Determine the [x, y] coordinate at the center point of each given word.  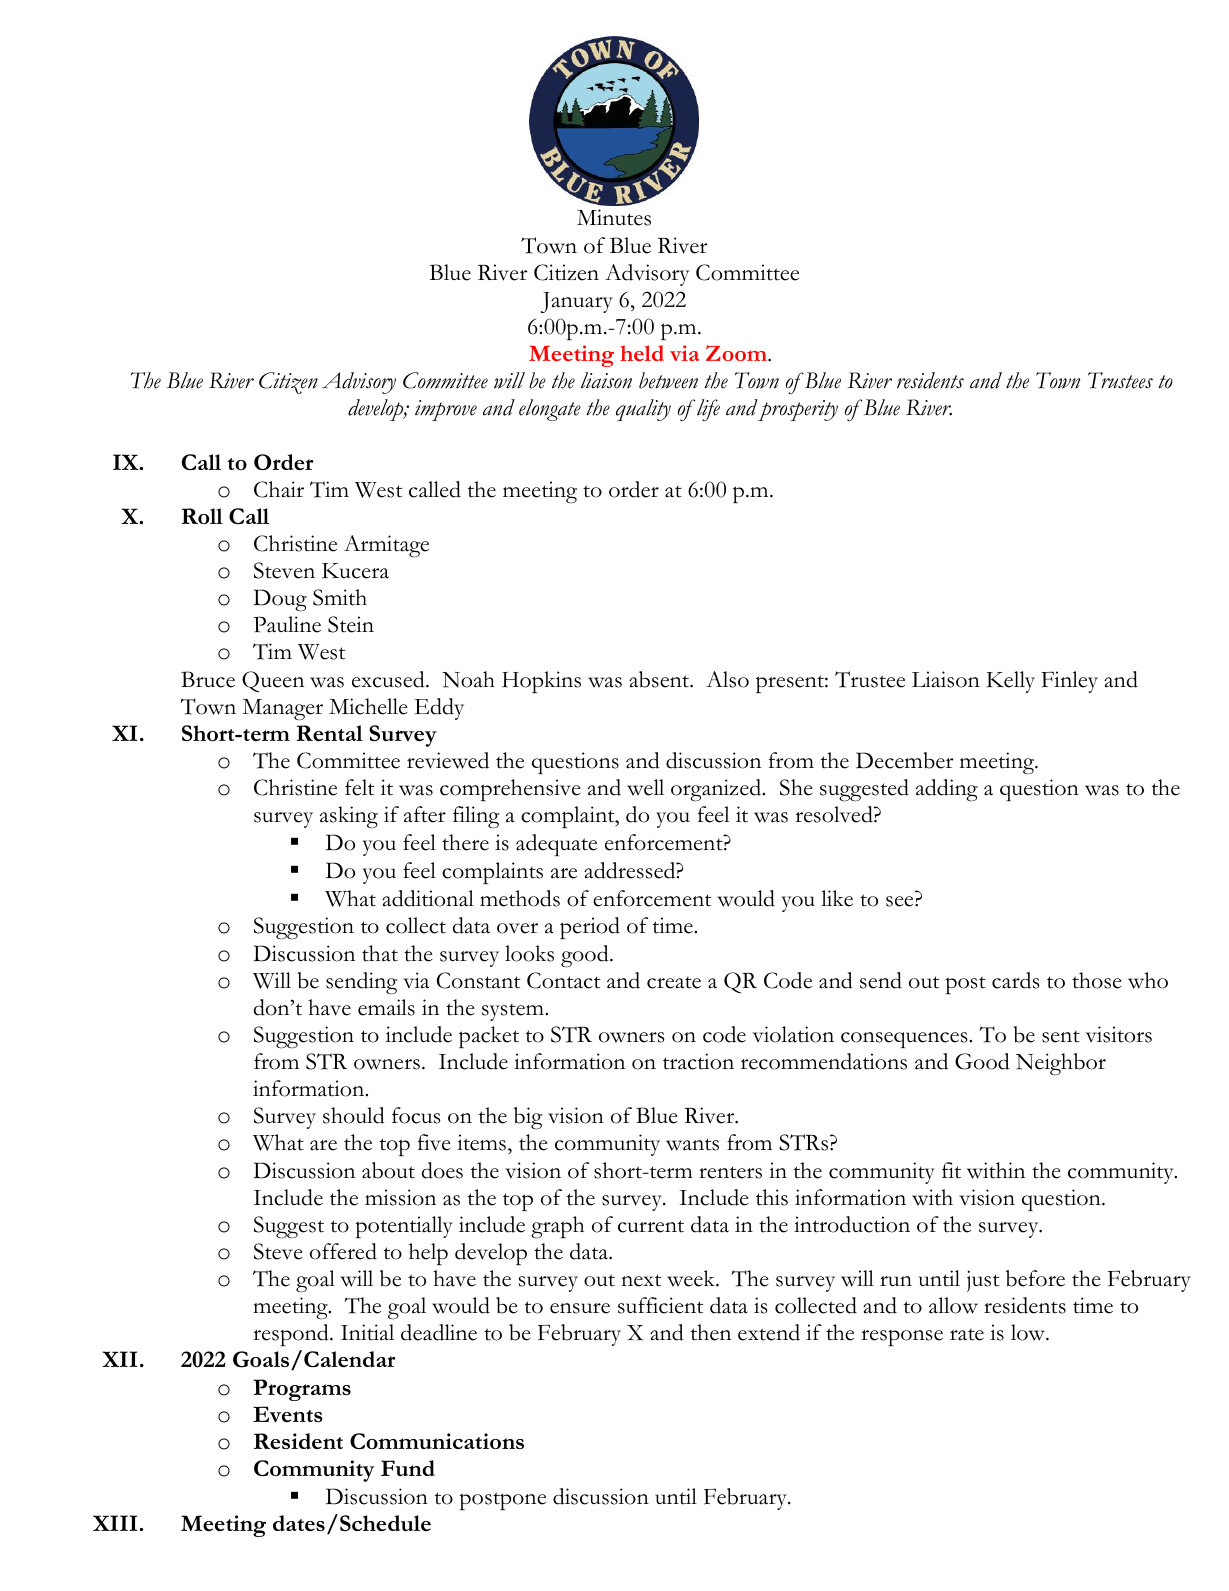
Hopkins [541, 682]
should [354, 1115]
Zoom [737, 353]
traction [698, 1061]
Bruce [208, 679]
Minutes [614, 217]
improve [446, 410]
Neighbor [1061, 1064]
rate [967, 1335]
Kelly [1011, 682]
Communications [437, 1441]
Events [288, 1414]
